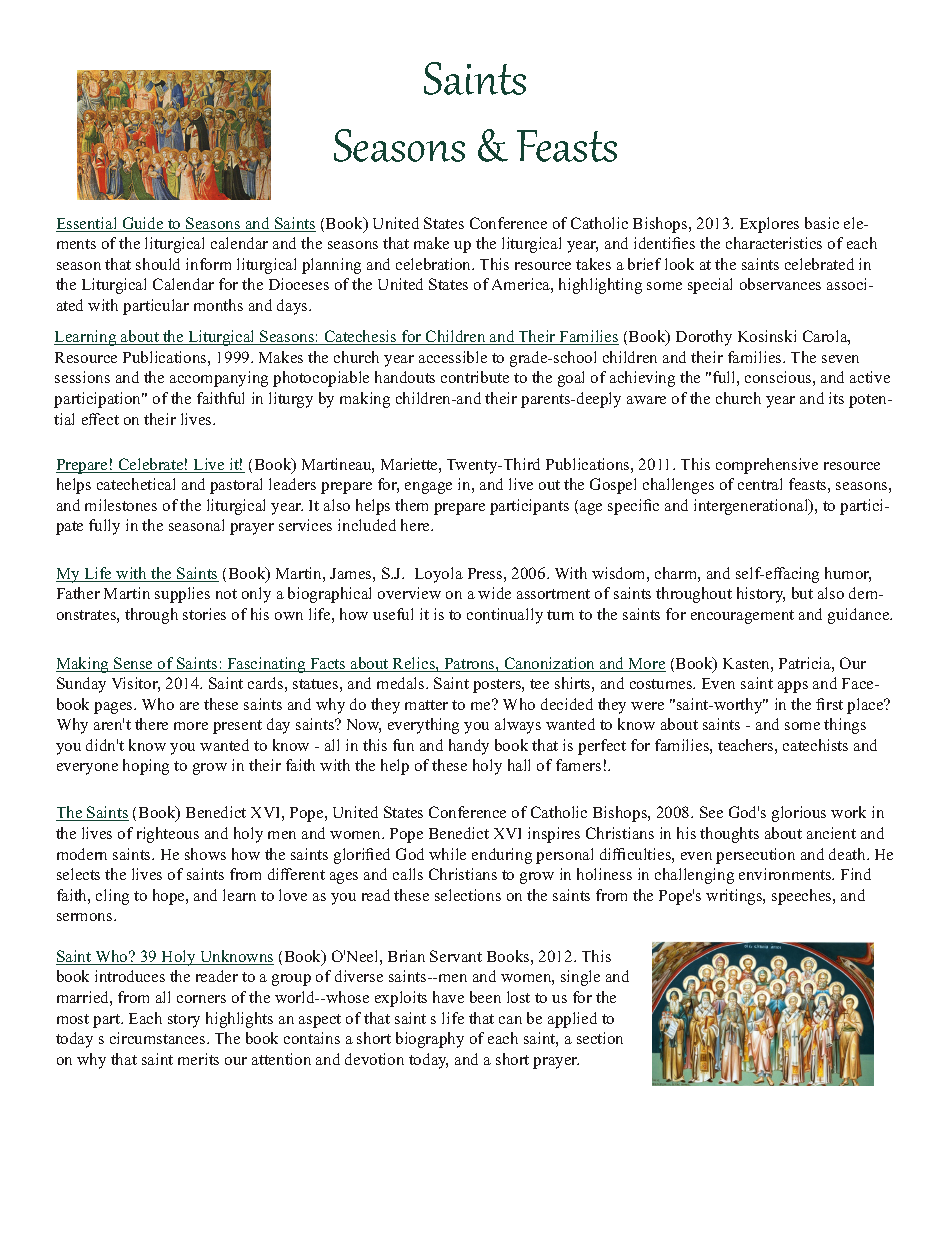 The height and width of the screenshot is (1233, 952). I want to click on glorious, so click(799, 814).
